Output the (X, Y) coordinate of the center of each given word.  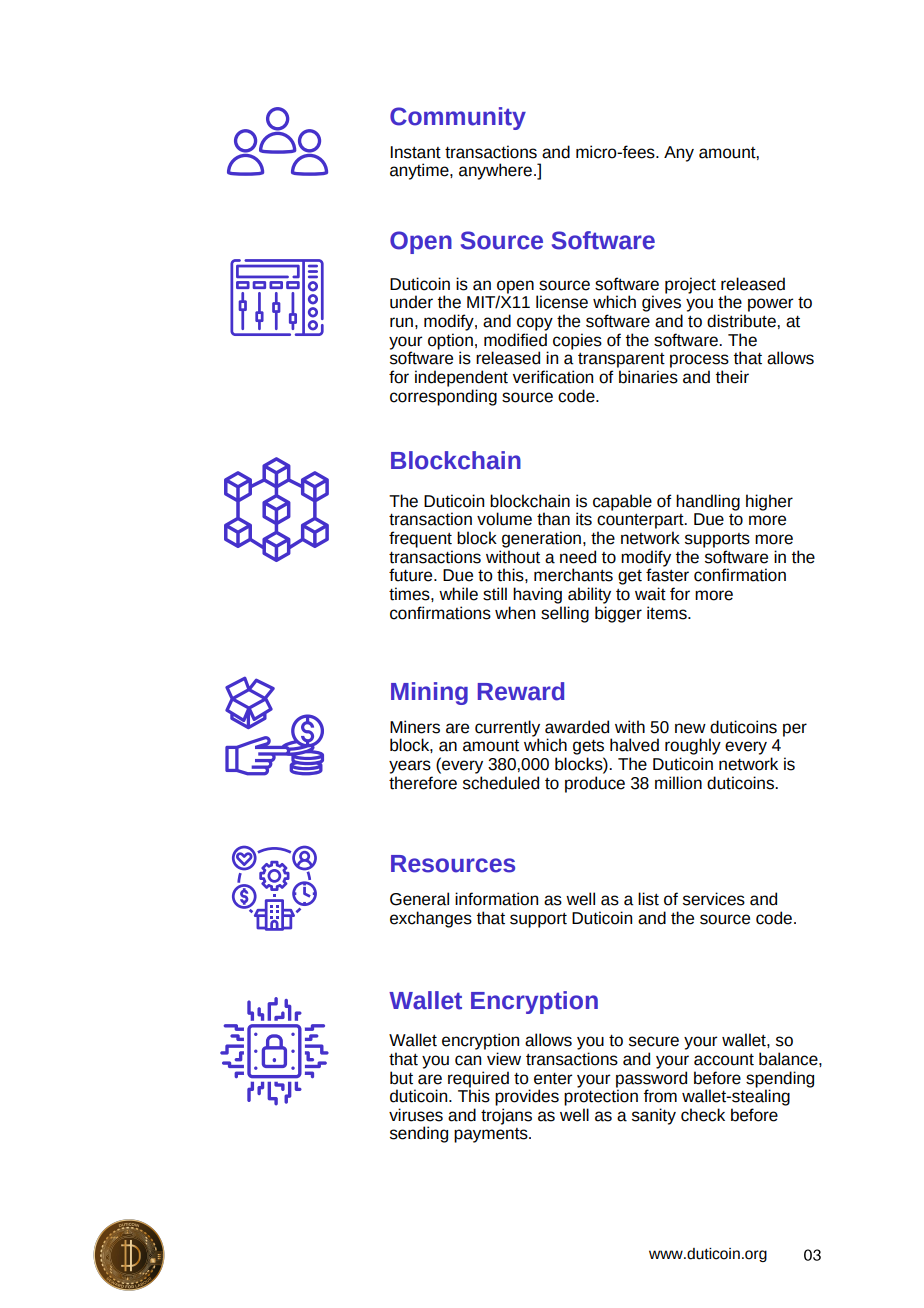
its (584, 519)
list (648, 899)
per (795, 730)
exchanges (431, 919)
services (714, 899)
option (450, 342)
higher (769, 502)
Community (458, 118)
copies (577, 341)
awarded (577, 727)
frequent (420, 539)
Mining (429, 693)
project (690, 285)
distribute (742, 321)
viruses (416, 1115)
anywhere (495, 171)
